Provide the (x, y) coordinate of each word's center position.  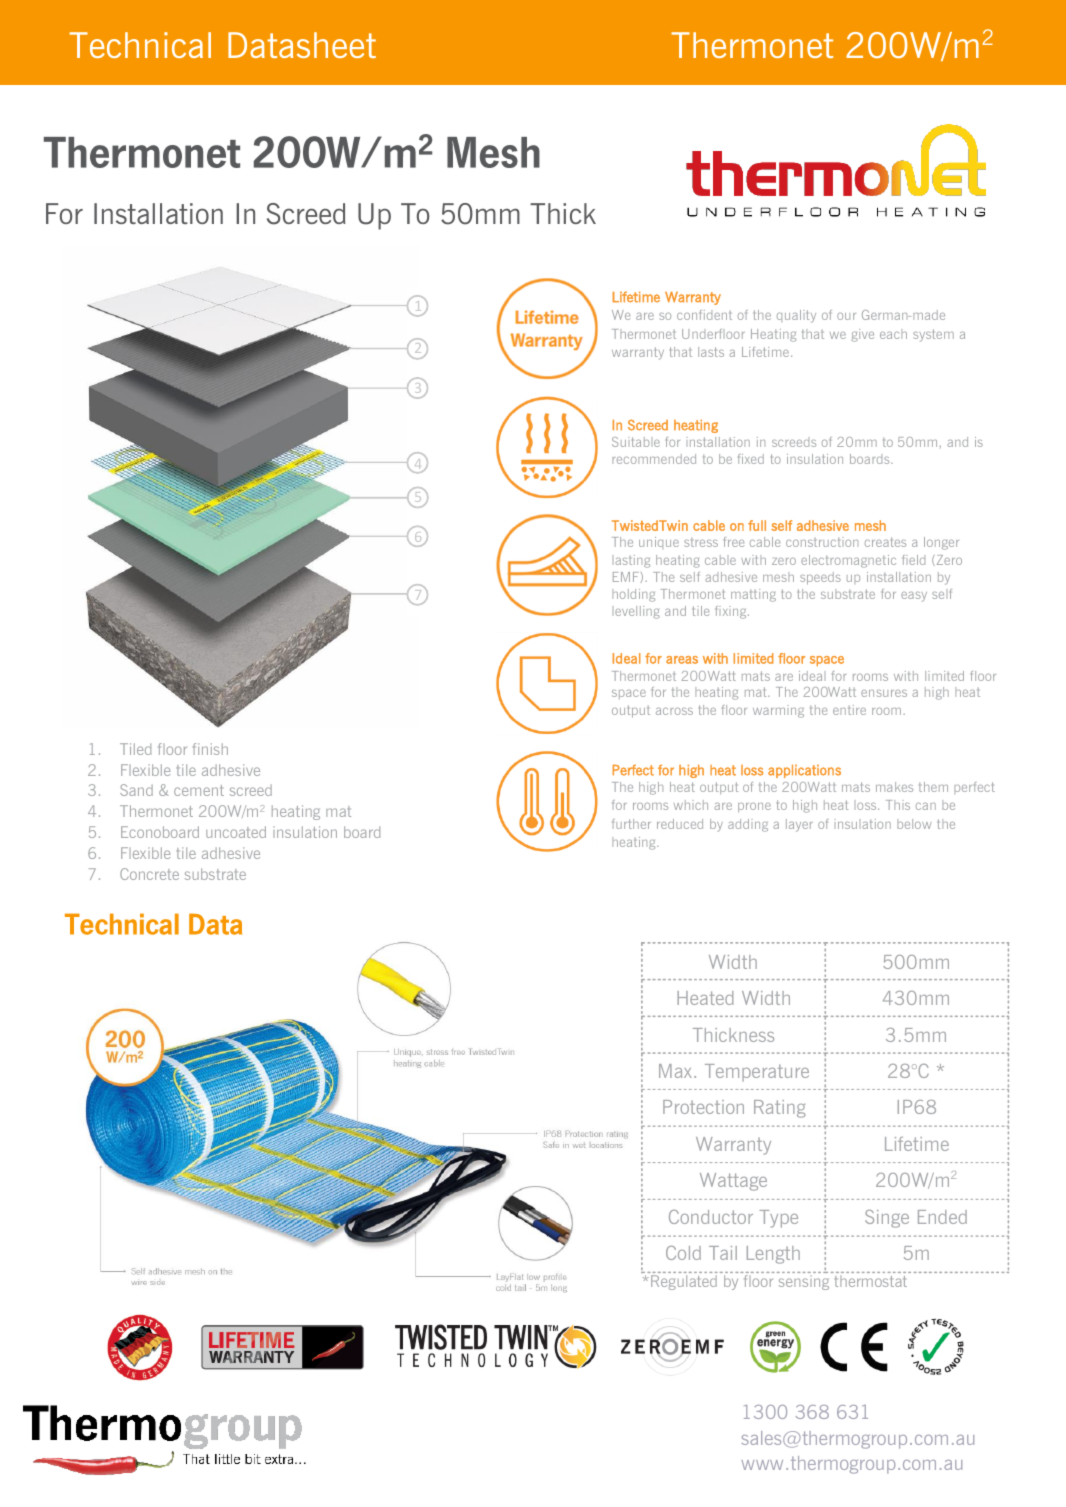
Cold (683, 1253)
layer (799, 825)
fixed (751, 459)
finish (210, 749)
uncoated (236, 832)
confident (704, 315)
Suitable (636, 442)
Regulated (684, 1282)
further (631, 824)
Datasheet (302, 45)
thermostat (871, 1281)
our (846, 316)
